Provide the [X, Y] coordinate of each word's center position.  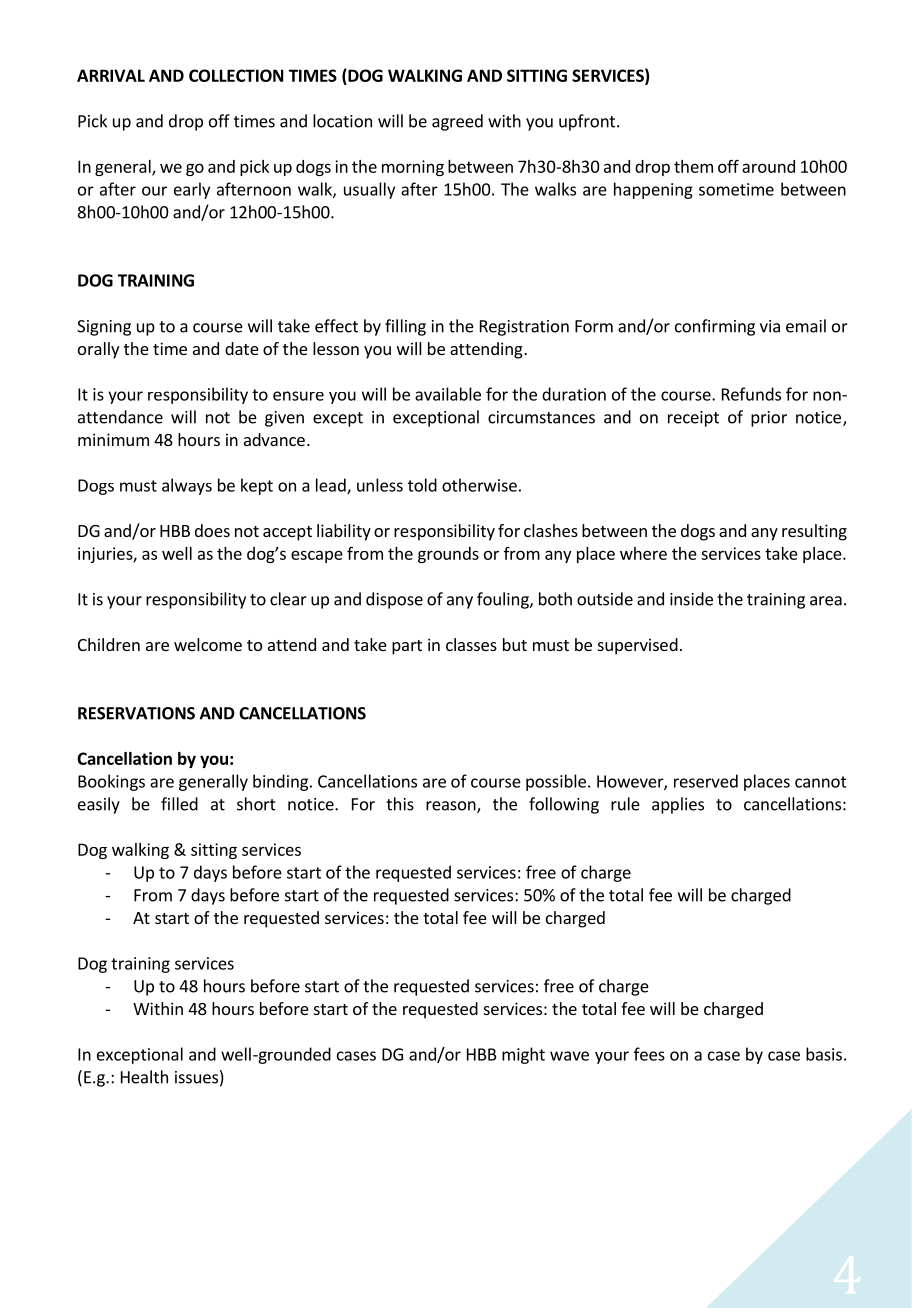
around [768, 166]
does [212, 530]
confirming [715, 327]
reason [452, 807]
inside [691, 599]
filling [405, 327]
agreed [457, 122]
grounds [448, 555]
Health [144, 1077]
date [242, 348]
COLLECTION [236, 75]
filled [179, 804]
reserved [706, 781]
